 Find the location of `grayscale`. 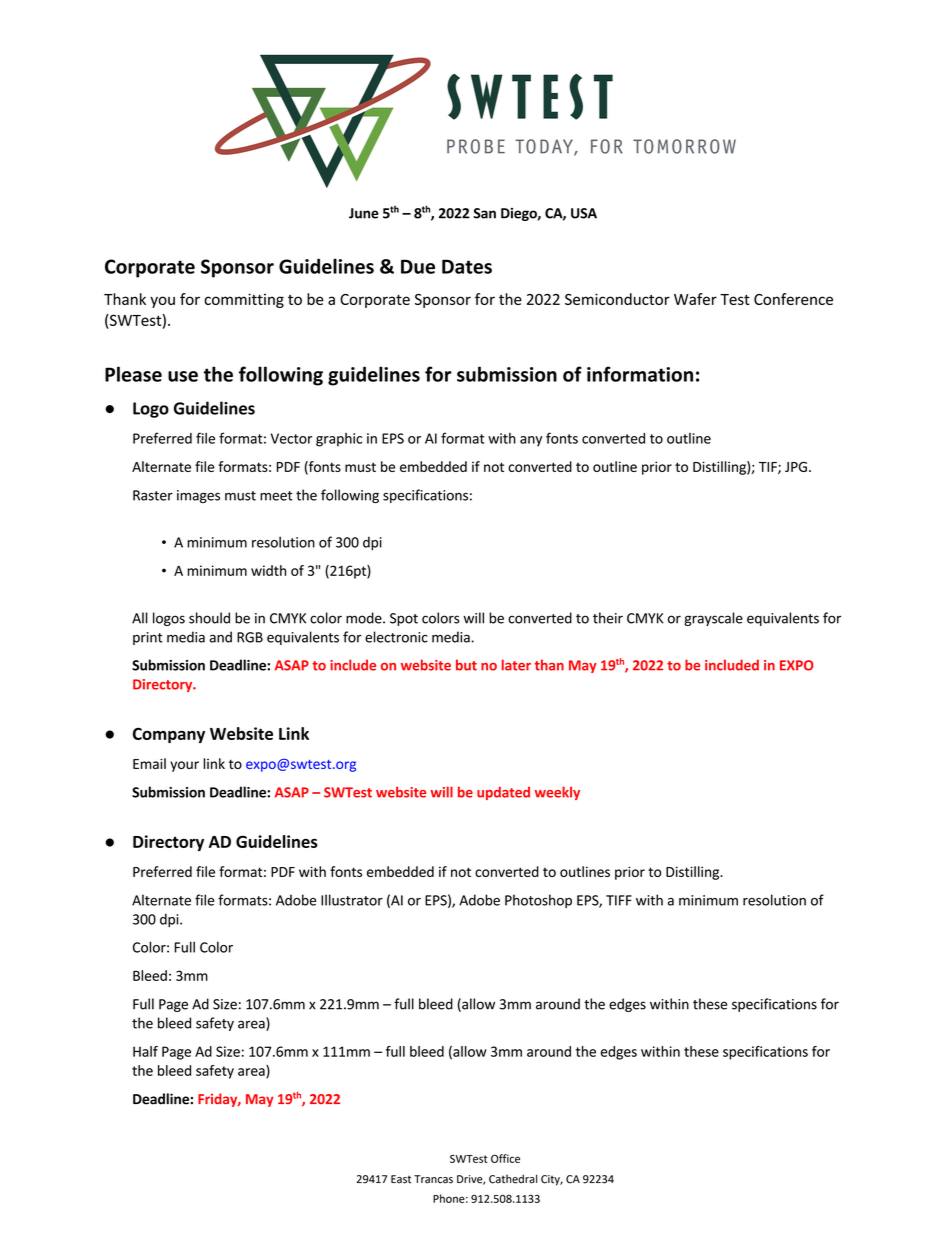

grayscale is located at coordinates (713, 619).
